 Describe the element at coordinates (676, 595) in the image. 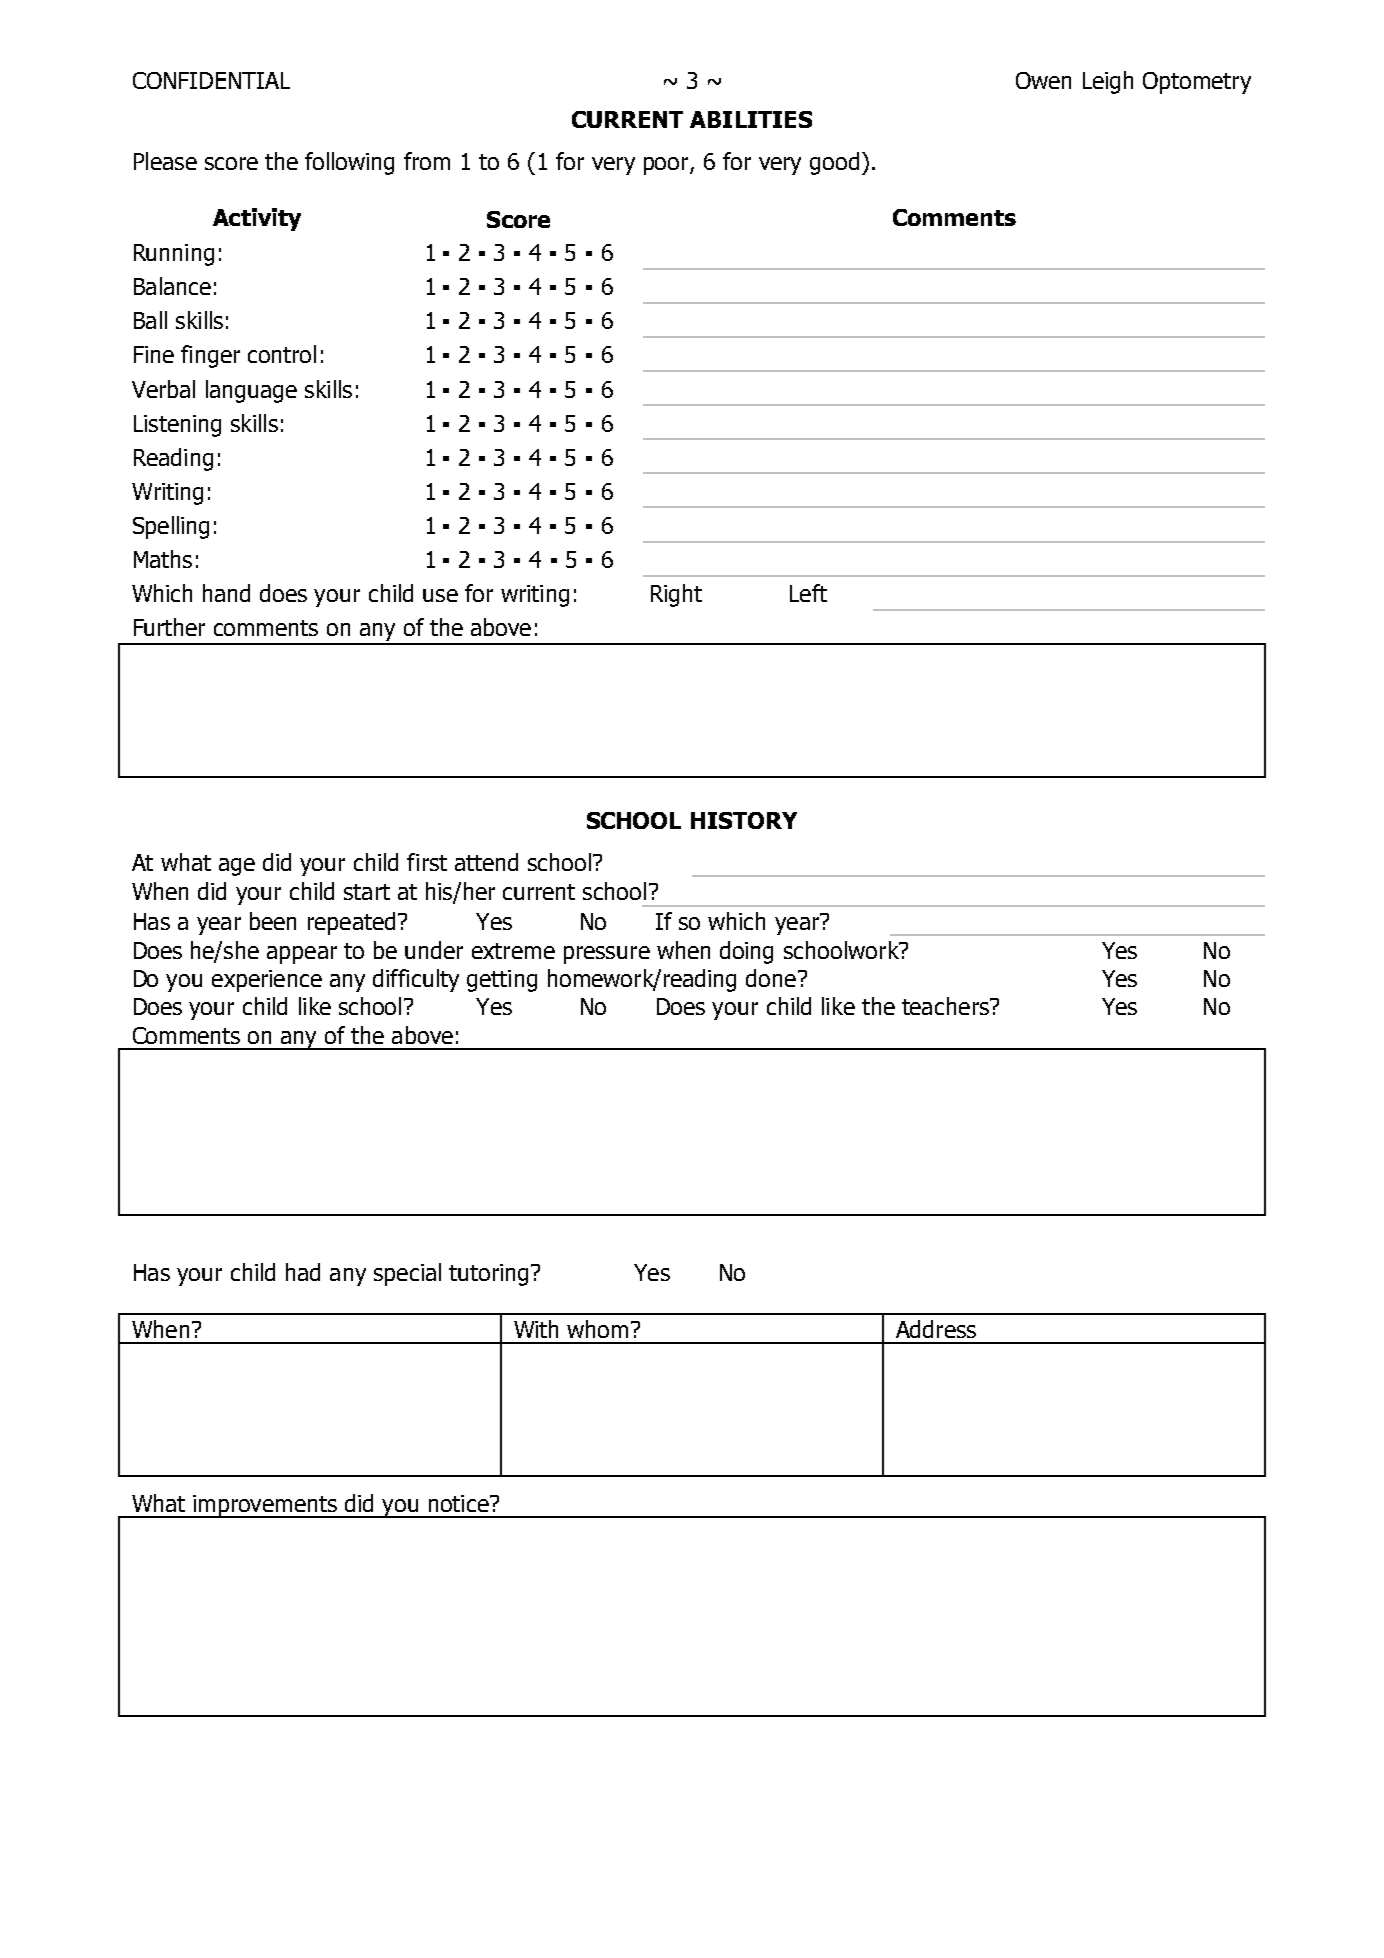

I see `Right` at that location.
